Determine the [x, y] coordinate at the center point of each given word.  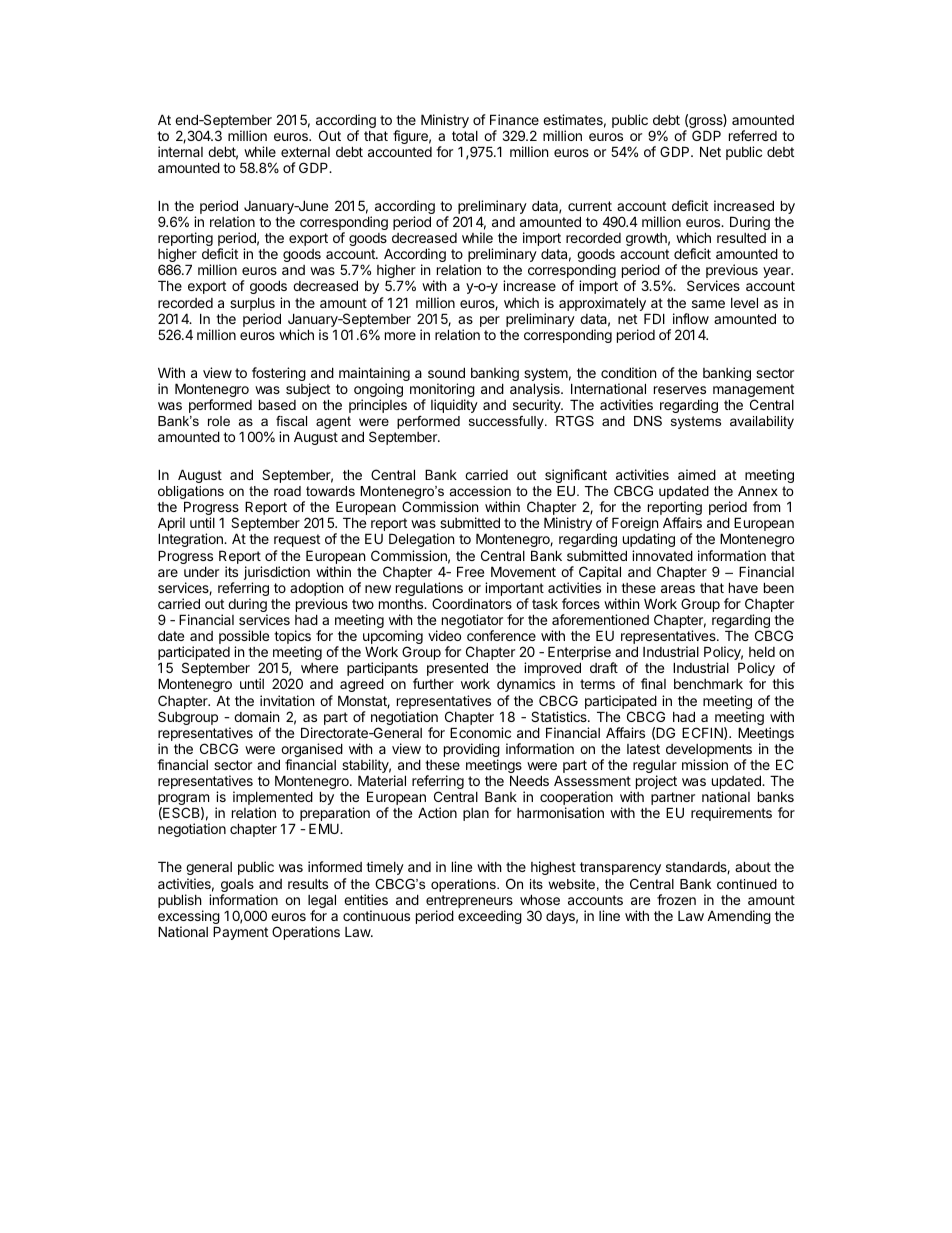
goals [237, 887]
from [766, 506]
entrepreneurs [469, 901]
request [297, 540]
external [305, 152]
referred [753, 135]
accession [480, 491]
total [465, 136]
